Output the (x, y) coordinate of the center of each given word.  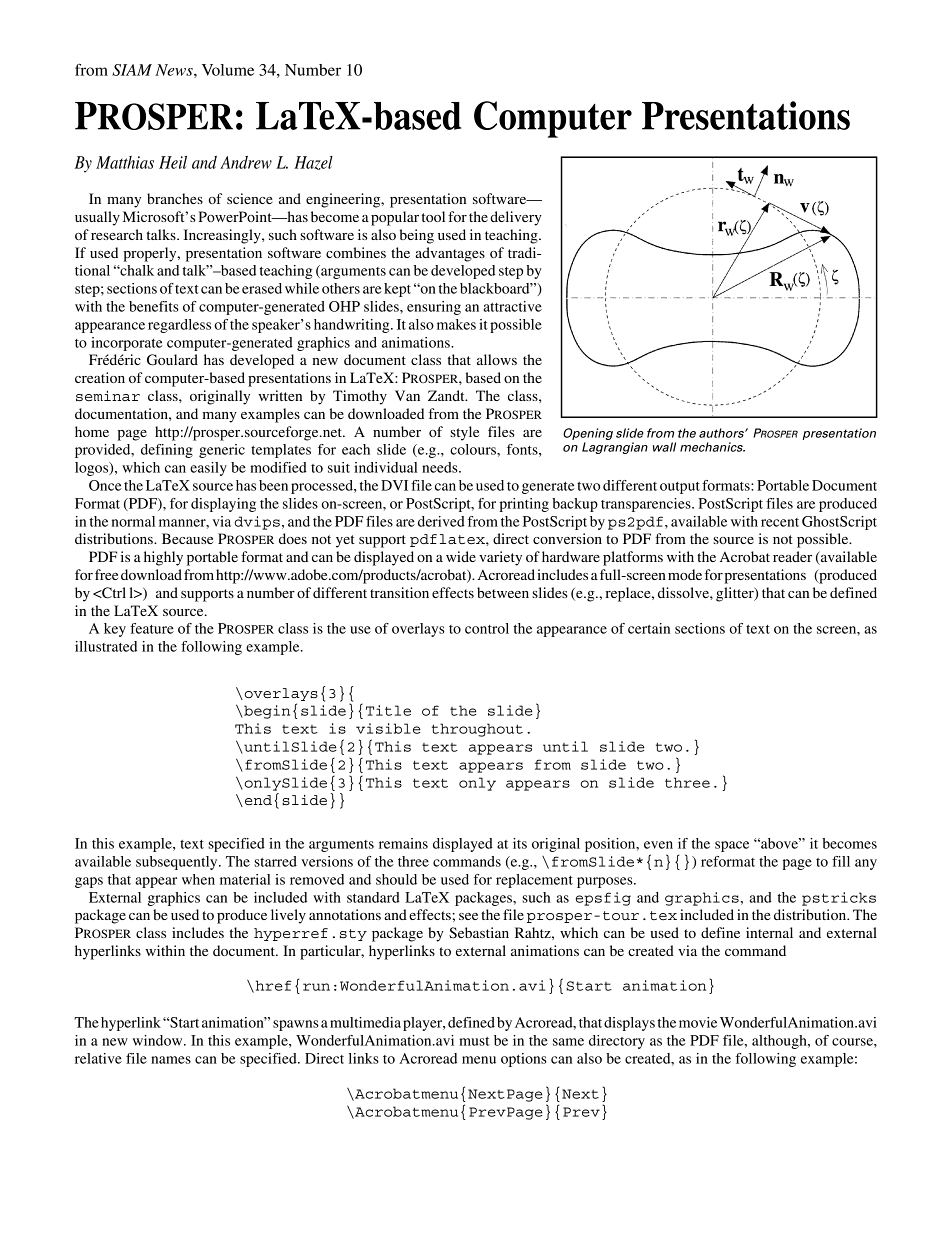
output (680, 488)
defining (167, 451)
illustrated (106, 646)
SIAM (132, 70)
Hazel (313, 163)
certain (649, 628)
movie (698, 1022)
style (464, 433)
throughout (477, 730)
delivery (516, 218)
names (171, 1060)
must (474, 1041)
